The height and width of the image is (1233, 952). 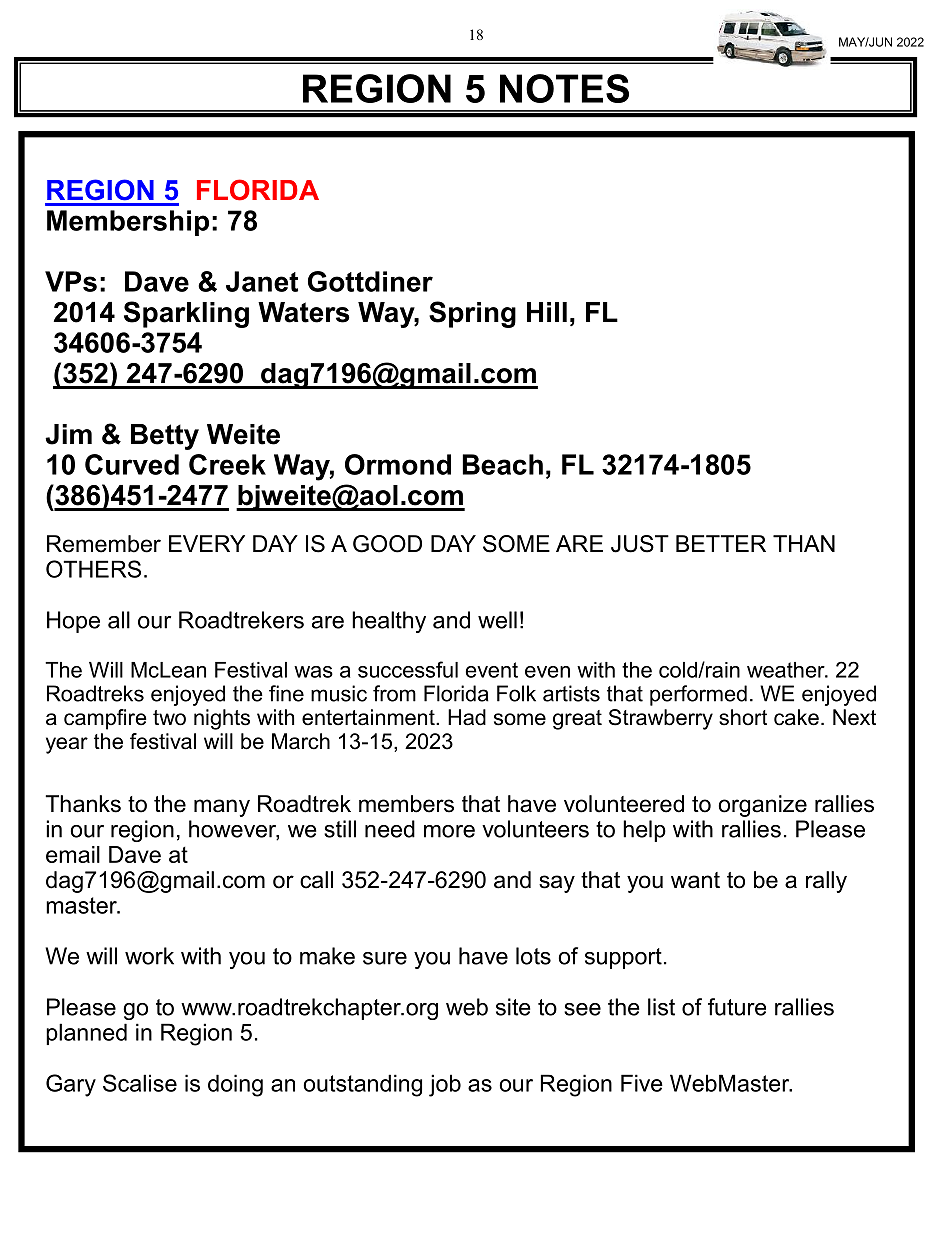 What do you see at coordinates (472, 314) in the image?
I see `Spring` at bounding box center [472, 314].
